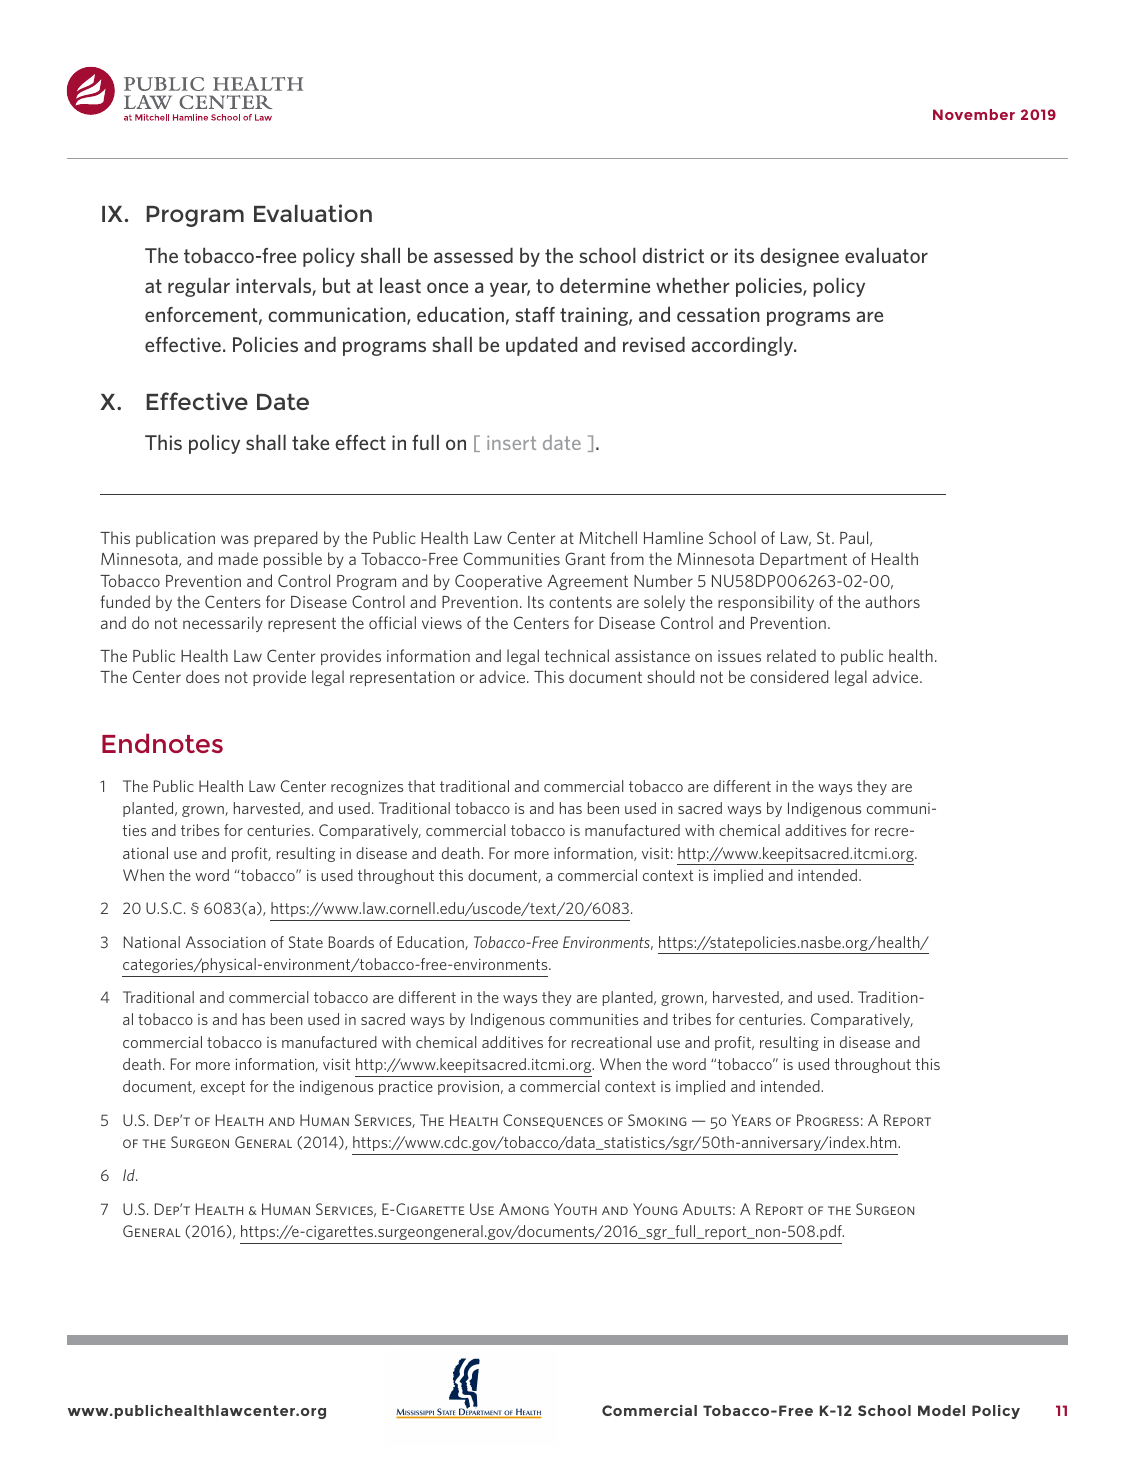  What do you see at coordinates (421, 786) in the screenshot?
I see `that` at bounding box center [421, 786].
